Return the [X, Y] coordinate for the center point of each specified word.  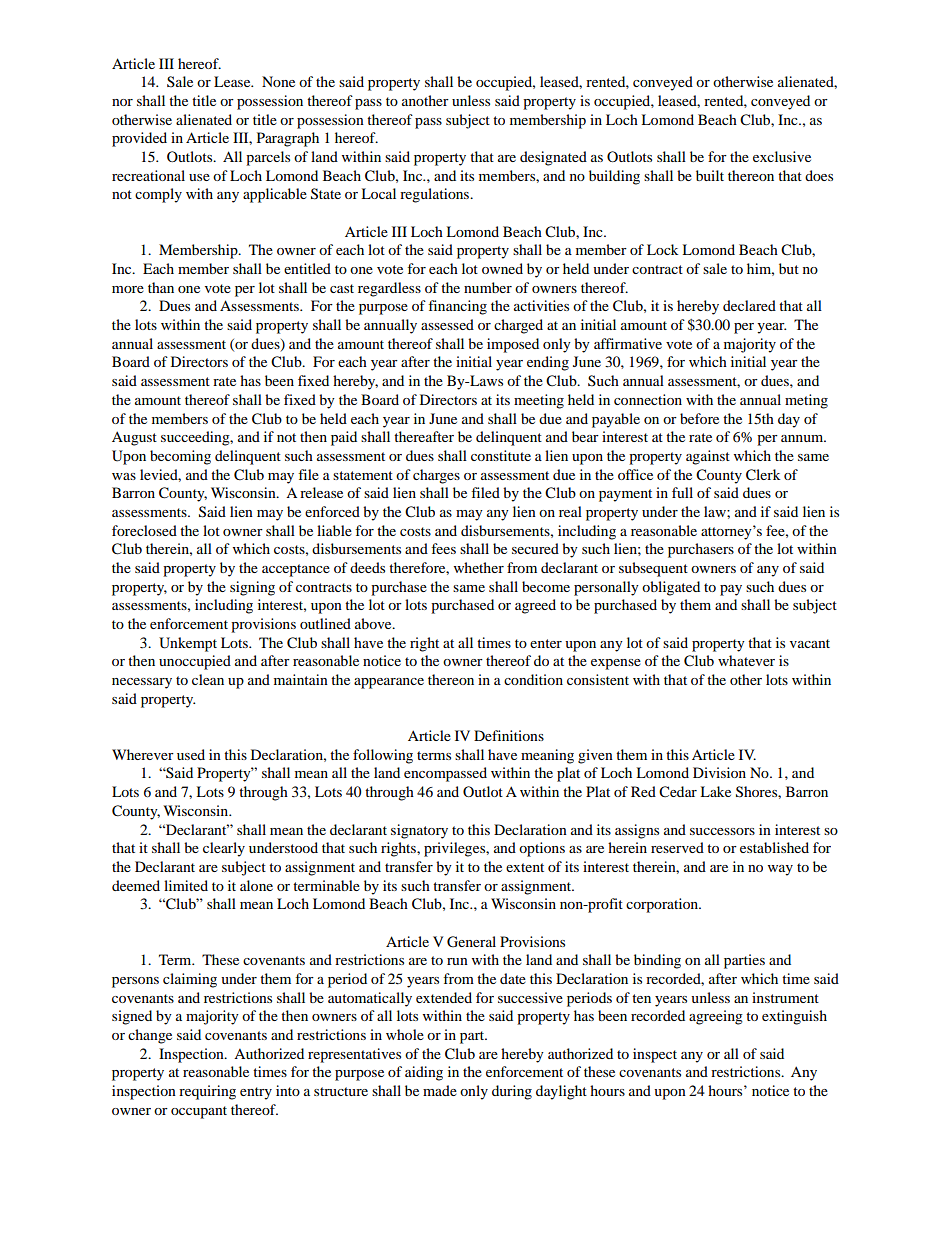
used [191, 754]
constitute [501, 455]
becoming [180, 457]
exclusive [782, 156]
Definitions [509, 735]
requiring [207, 1092]
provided [139, 139]
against [708, 457]
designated [553, 158]
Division [719, 772]
